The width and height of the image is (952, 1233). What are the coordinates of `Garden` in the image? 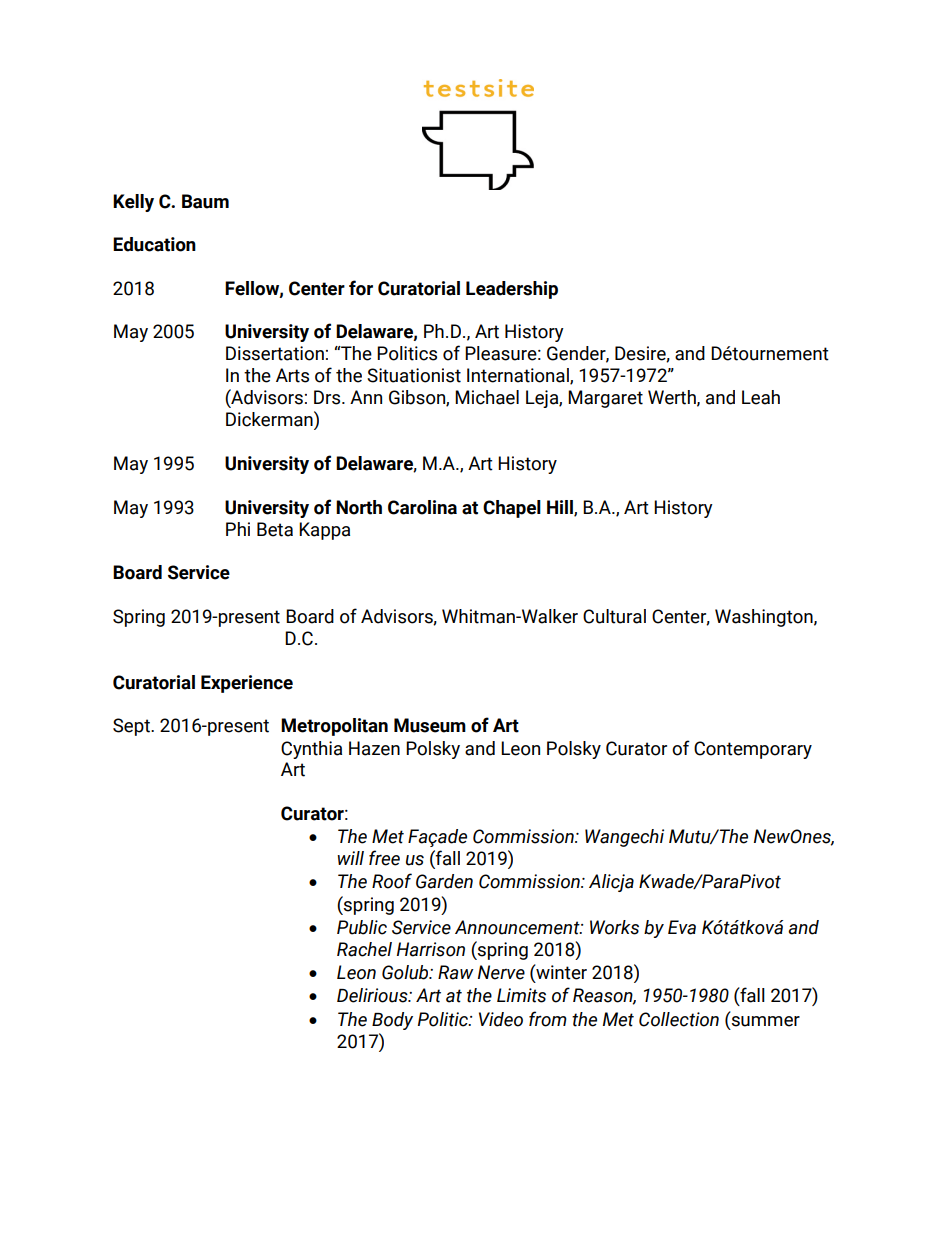 It's located at (444, 881).
